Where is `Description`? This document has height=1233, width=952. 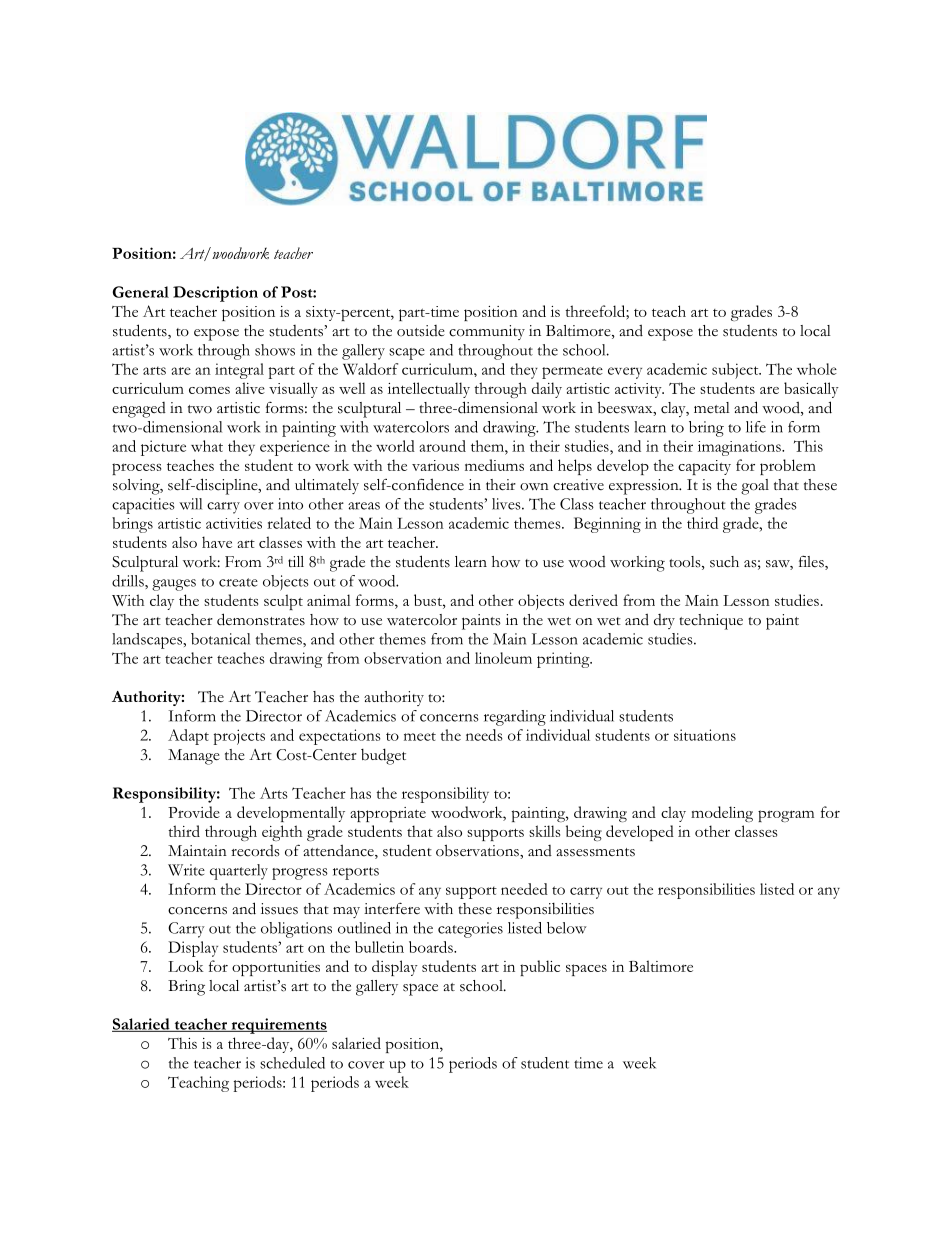
Description is located at coordinates (215, 294).
